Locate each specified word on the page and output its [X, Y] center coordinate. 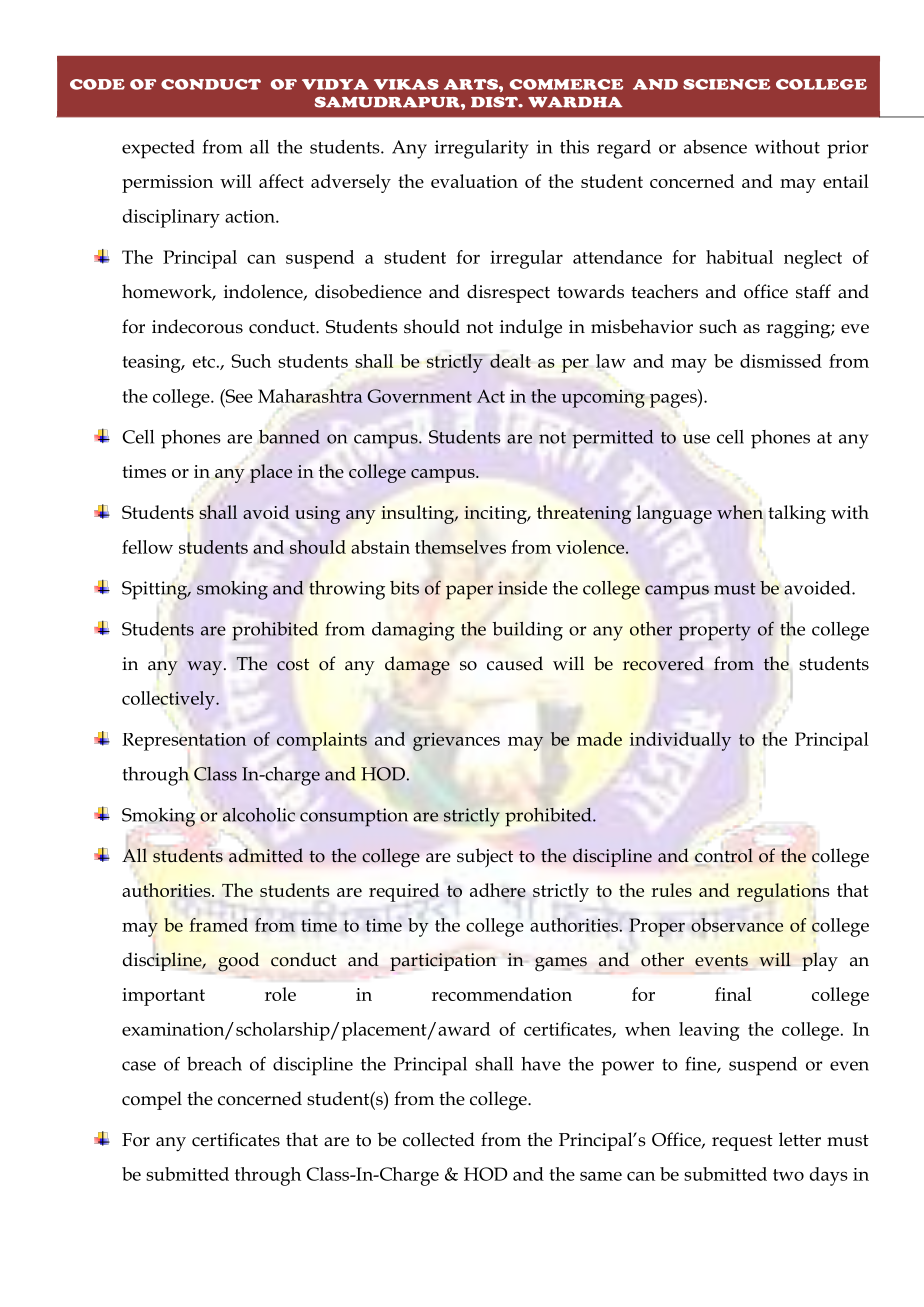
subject [485, 857]
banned [289, 437]
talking [797, 514]
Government [419, 396]
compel [152, 1100]
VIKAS [406, 84]
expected [158, 149]
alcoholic [259, 815]
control [724, 855]
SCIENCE [726, 84]
